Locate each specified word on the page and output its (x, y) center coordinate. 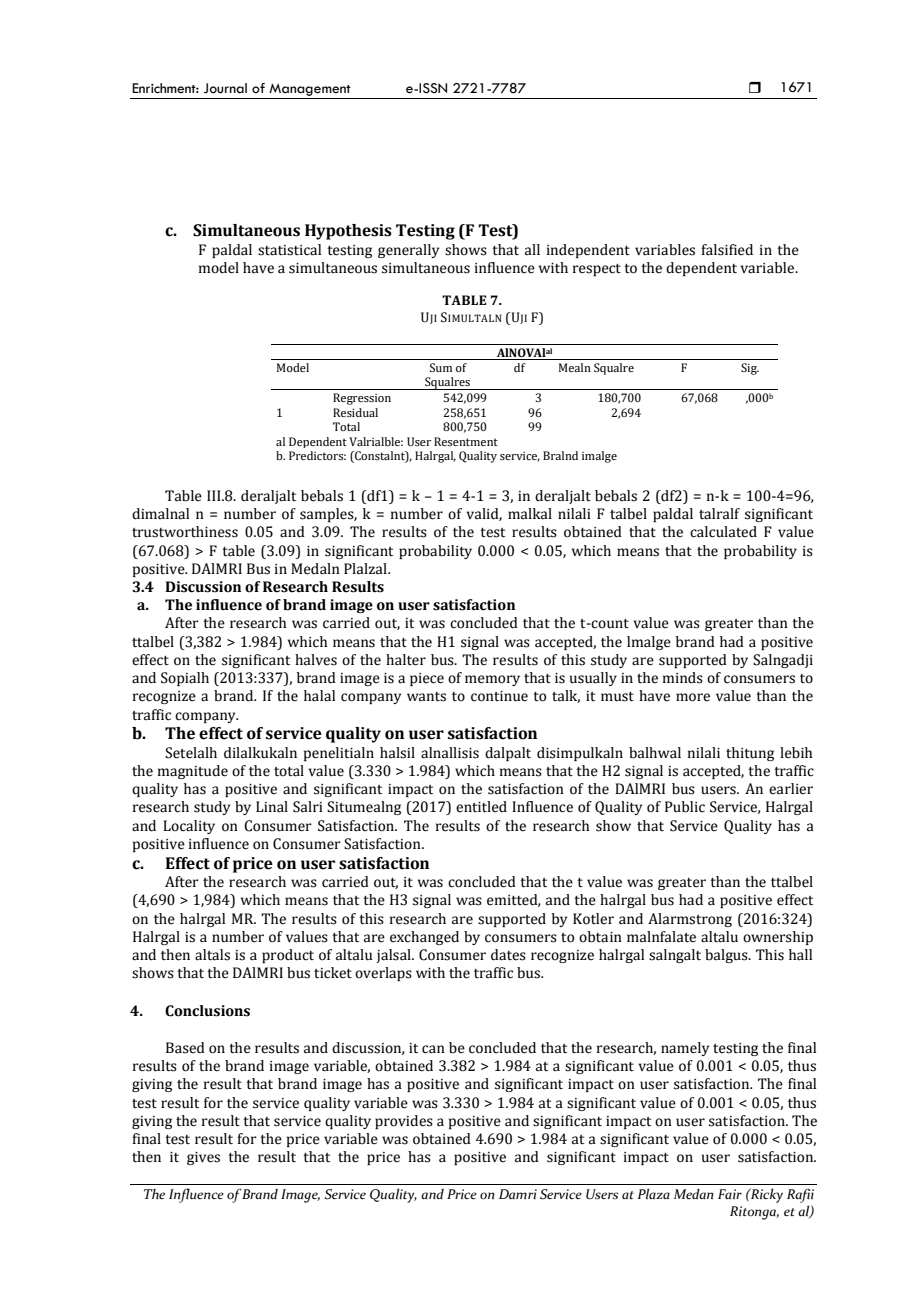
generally (408, 251)
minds (683, 678)
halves (316, 660)
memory (492, 680)
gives (203, 1158)
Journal (225, 88)
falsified (727, 250)
